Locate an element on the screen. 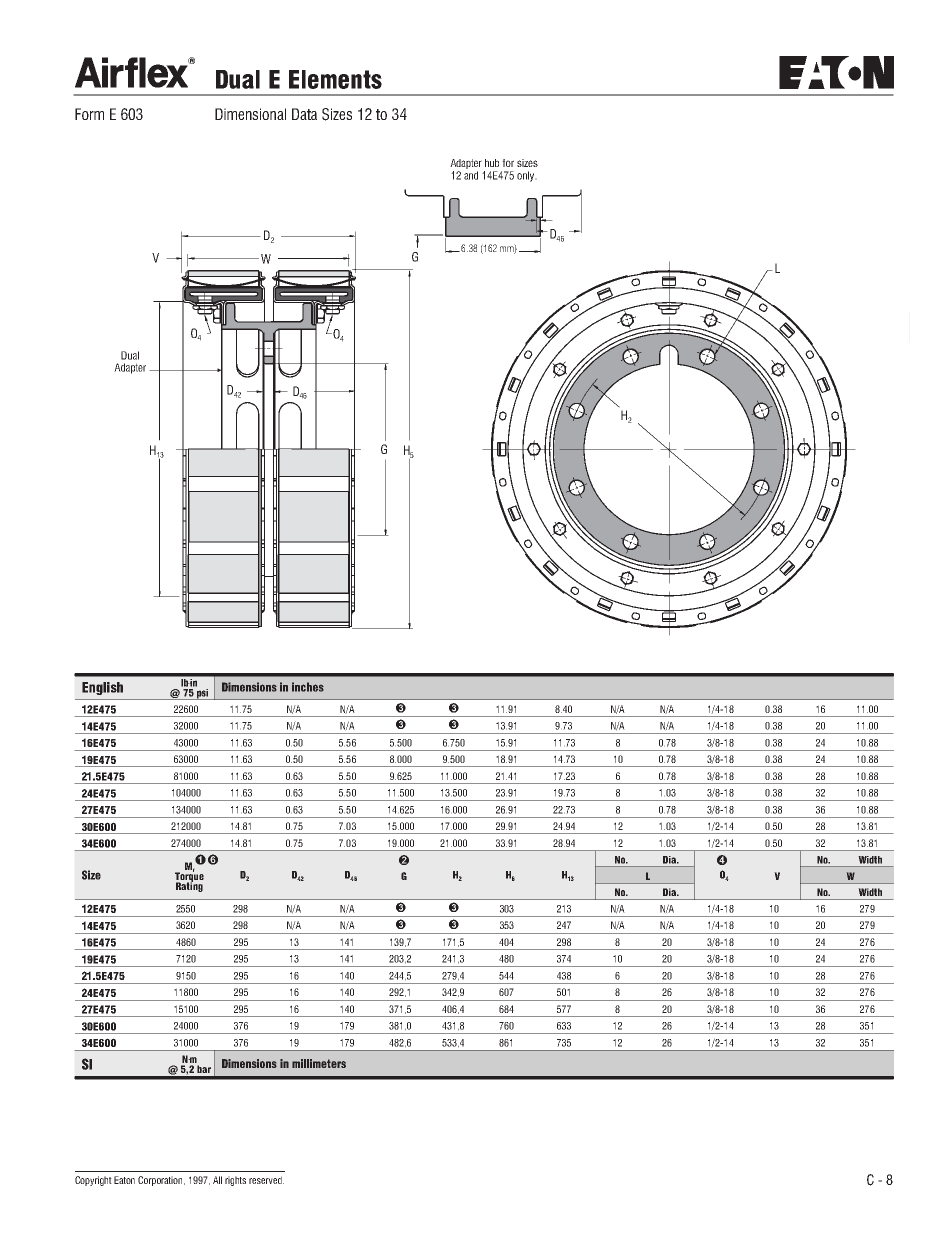  psi is located at coordinates (203, 693).
